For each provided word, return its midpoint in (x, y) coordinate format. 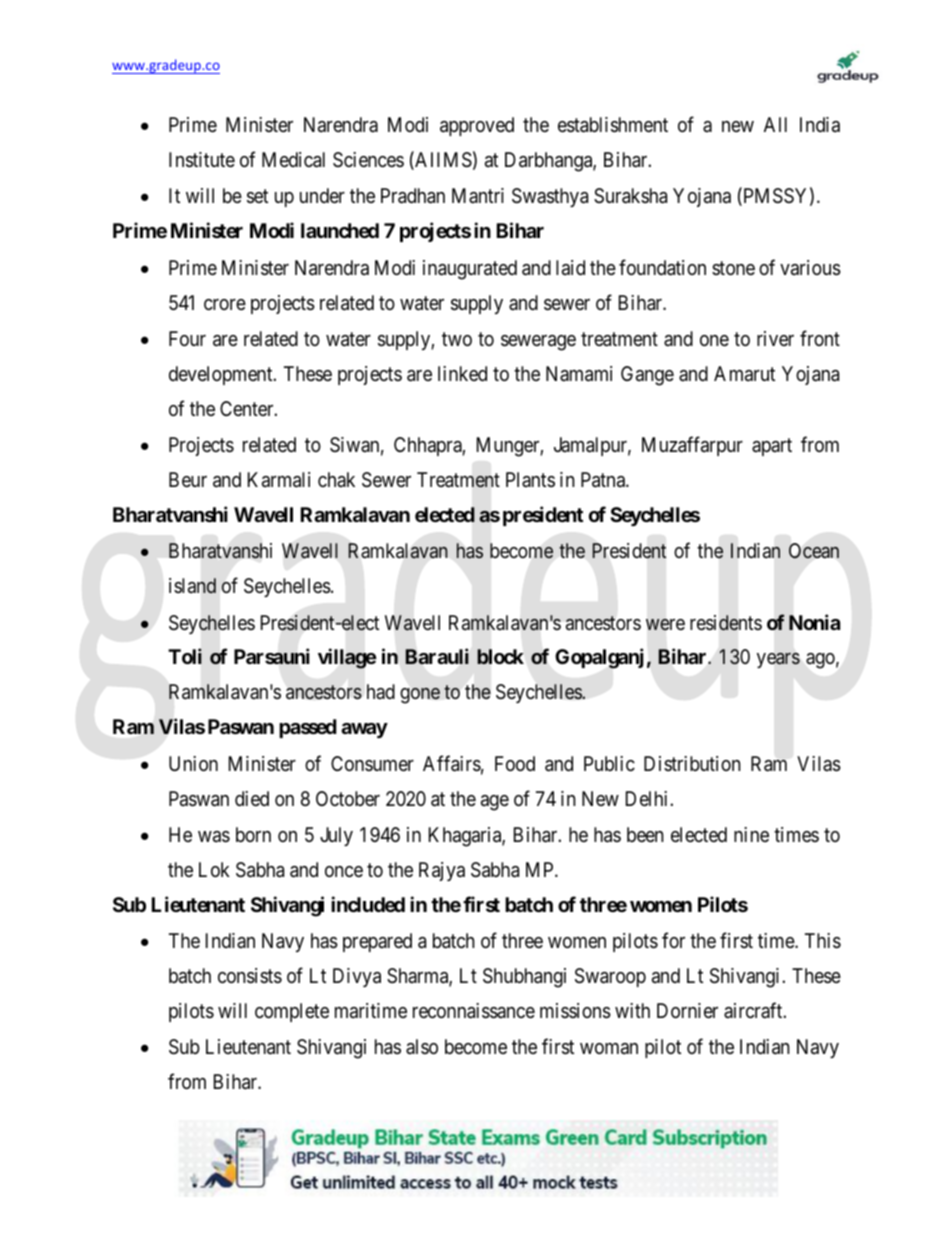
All (775, 124)
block (500, 657)
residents (726, 623)
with (632, 1010)
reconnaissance (474, 1011)
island (192, 586)
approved (477, 126)
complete (292, 1012)
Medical (293, 160)
